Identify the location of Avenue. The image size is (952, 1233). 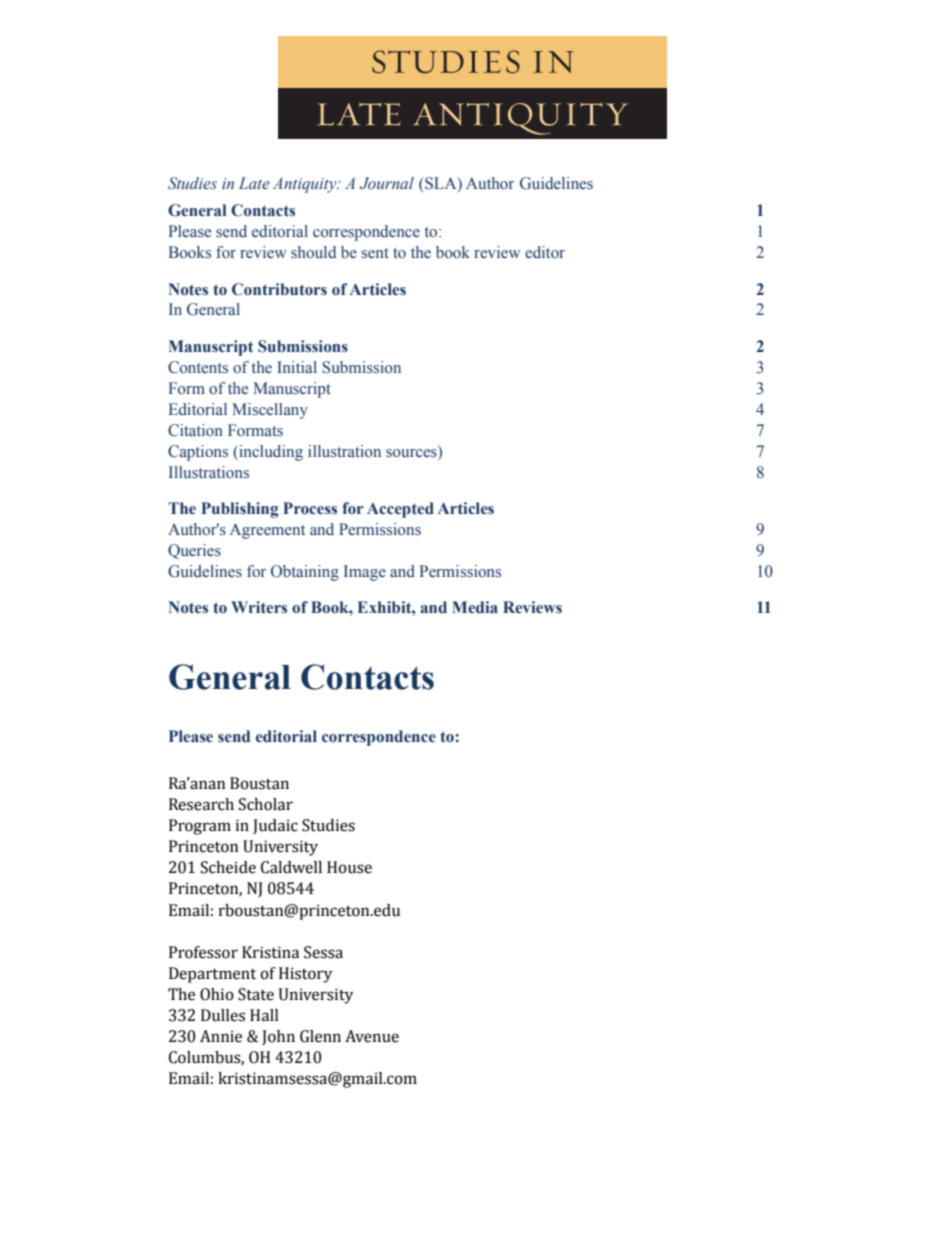
(372, 1036).
